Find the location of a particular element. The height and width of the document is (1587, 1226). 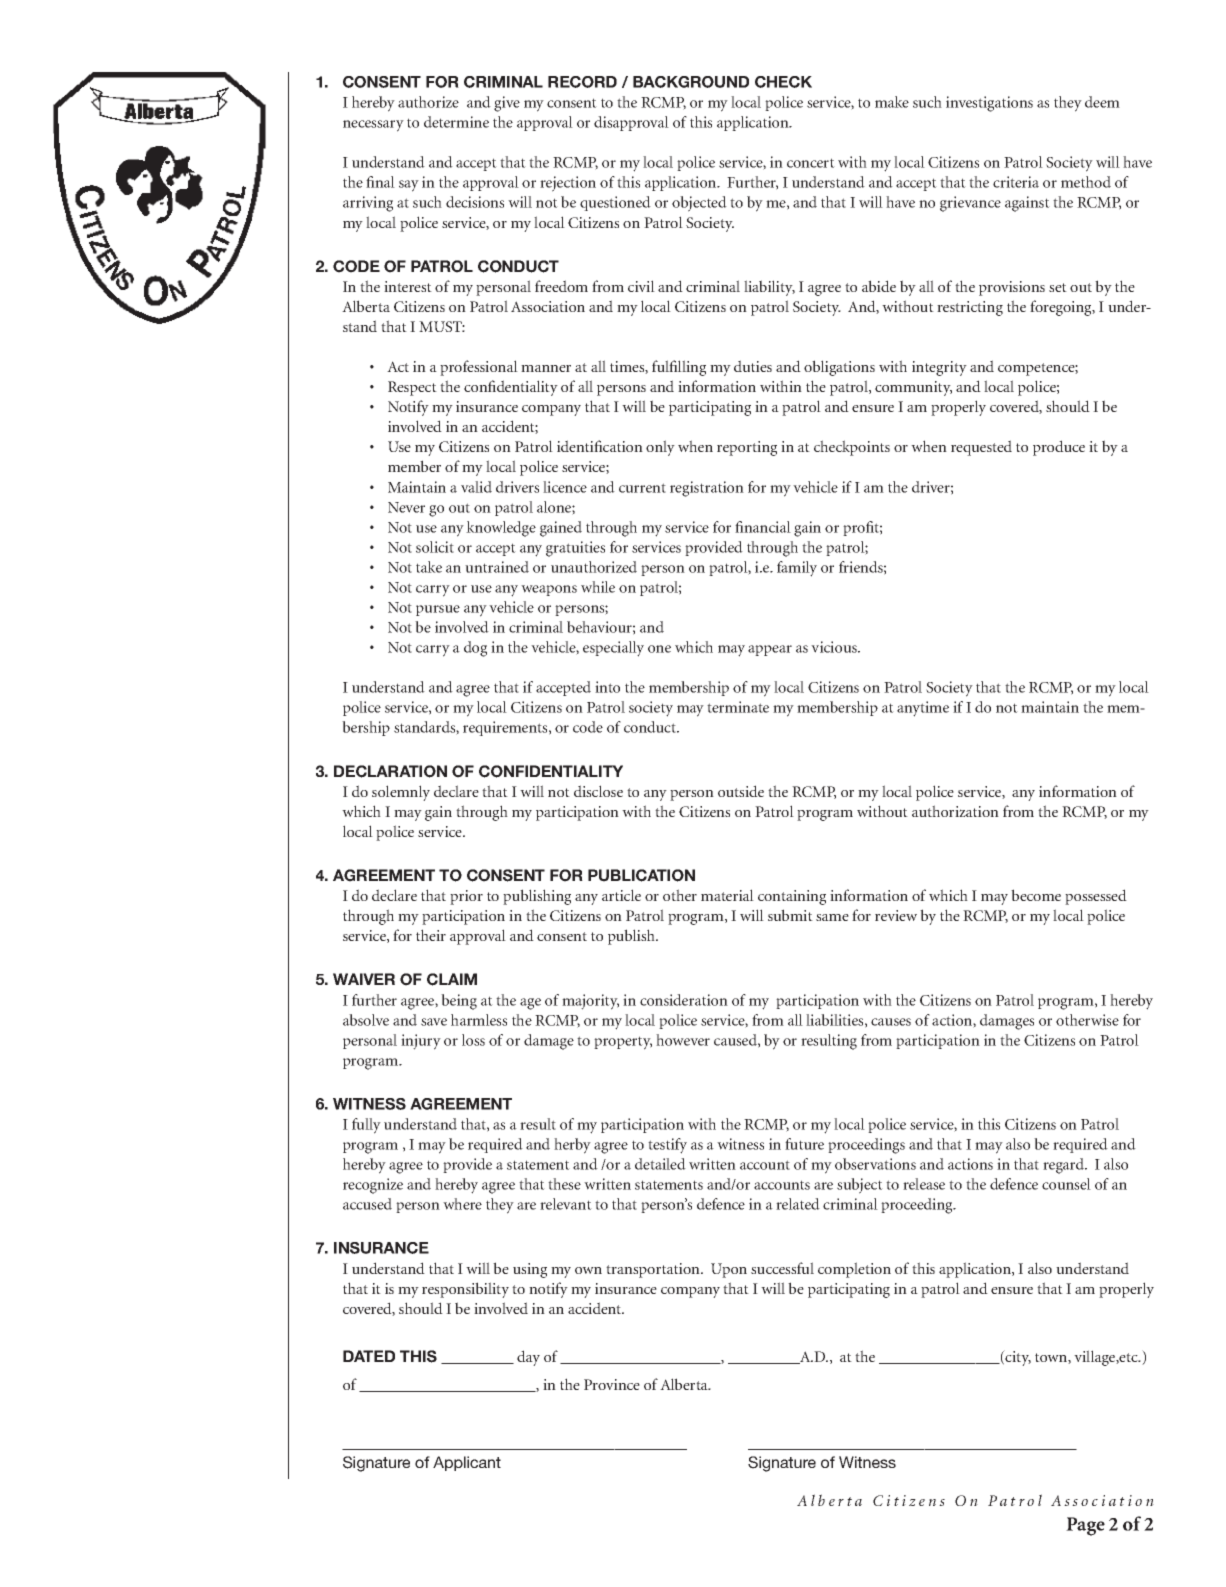

SOLEMNLY is located at coordinates (401, 793).
